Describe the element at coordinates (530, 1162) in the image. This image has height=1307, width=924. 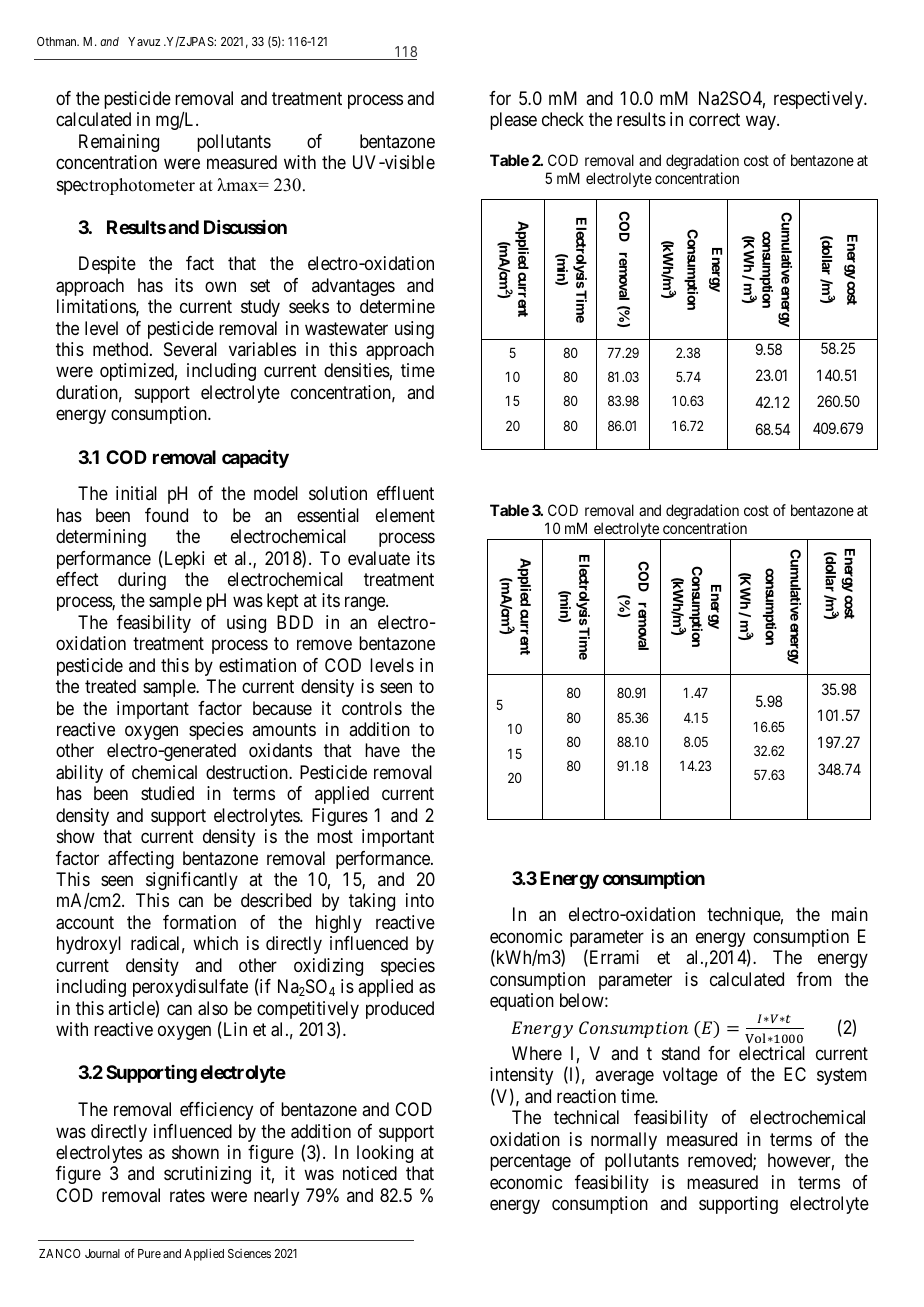
I see `percentage` at that location.
